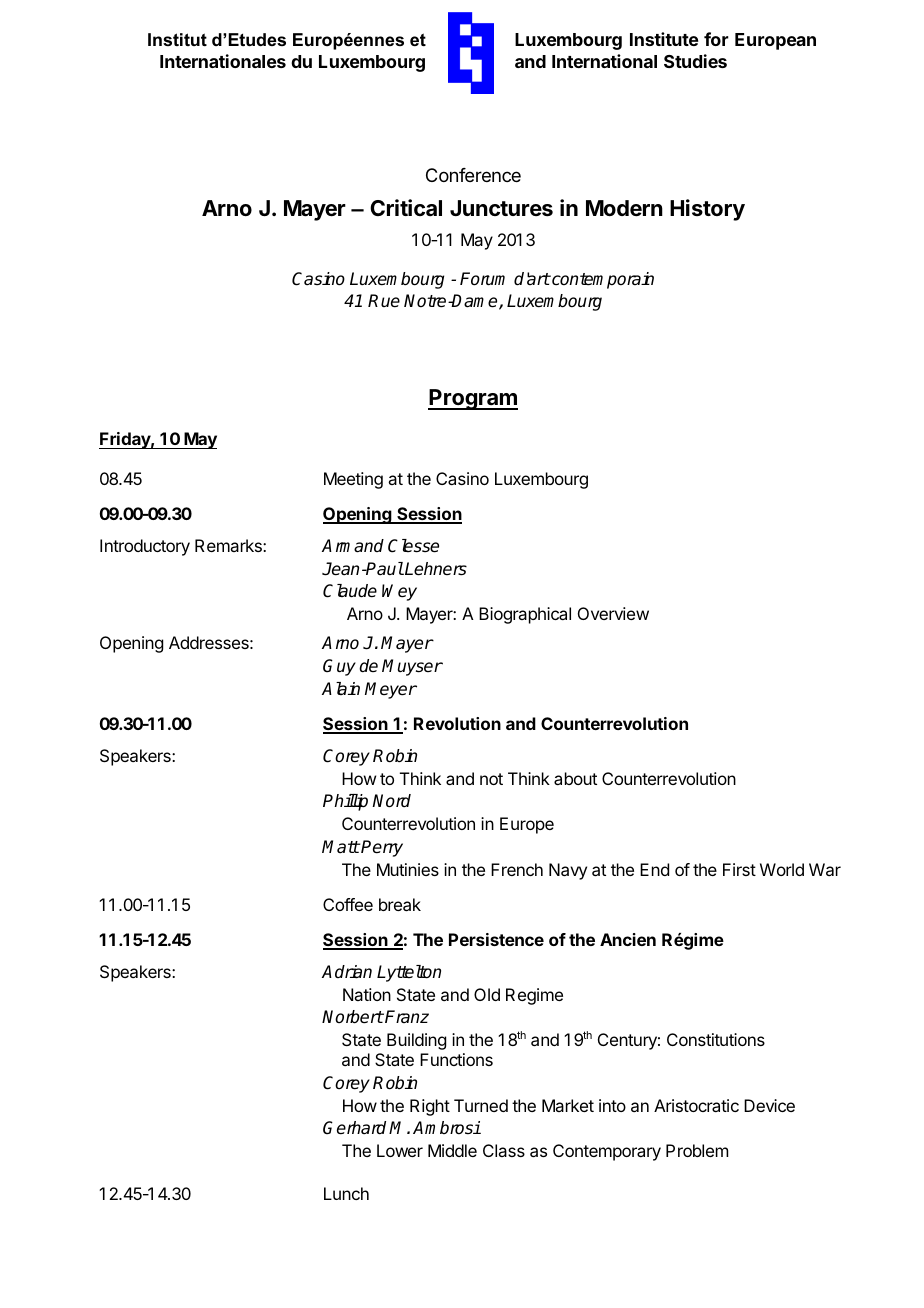  What do you see at coordinates (613, 613) in the document?
I see `Overview` at bounding box center [613, 613].
